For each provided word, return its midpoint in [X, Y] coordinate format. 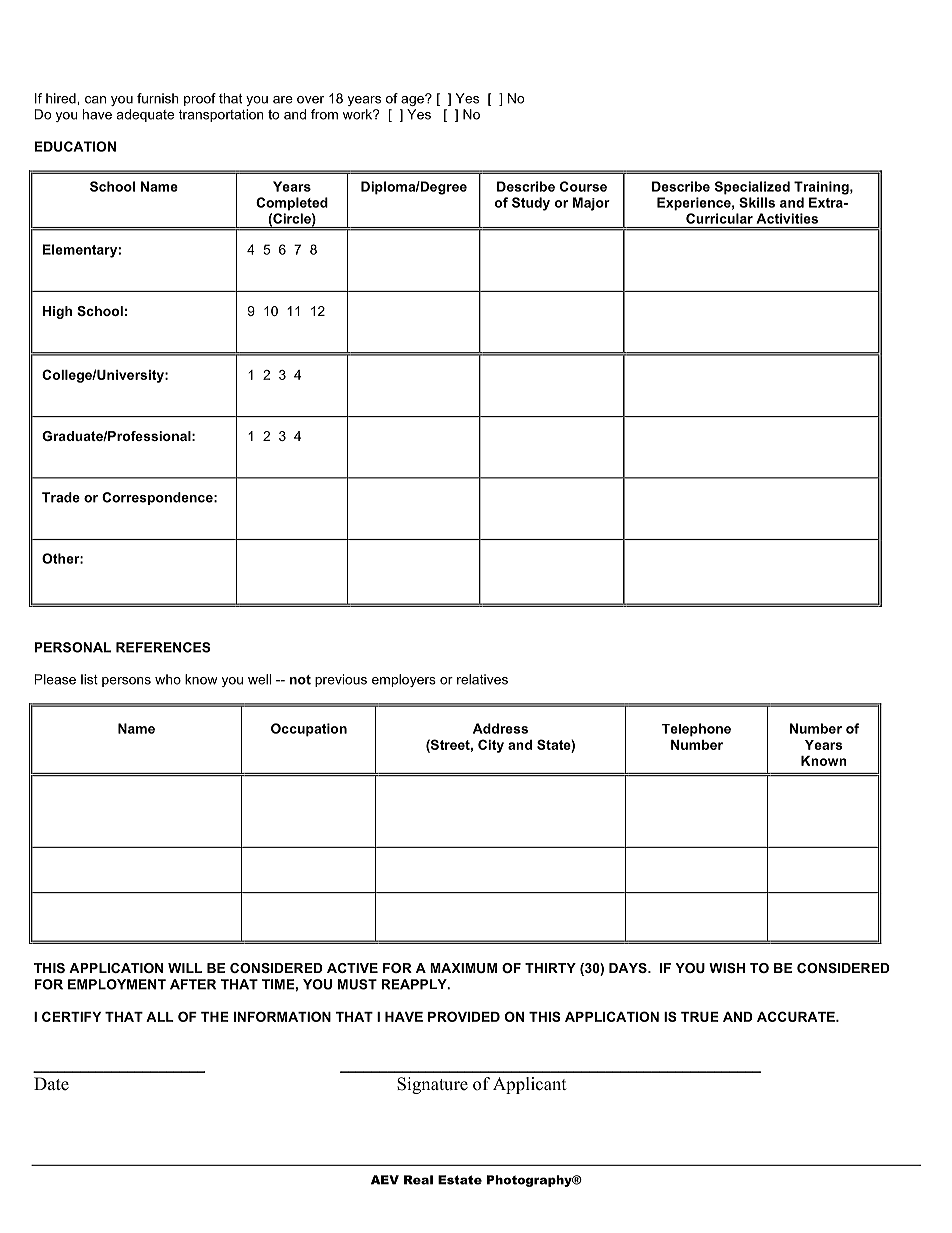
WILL [185, 968]
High [57, 312]
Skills [757, 202]
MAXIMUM [463, 968]
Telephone [696, 730]
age [413, 100]
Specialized [752, 188]
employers [404, 680]
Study [531, 204]
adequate [145, 115]
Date [51, 1084]
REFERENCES [163, 647]
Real [418, 1180]
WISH [727, 968]
